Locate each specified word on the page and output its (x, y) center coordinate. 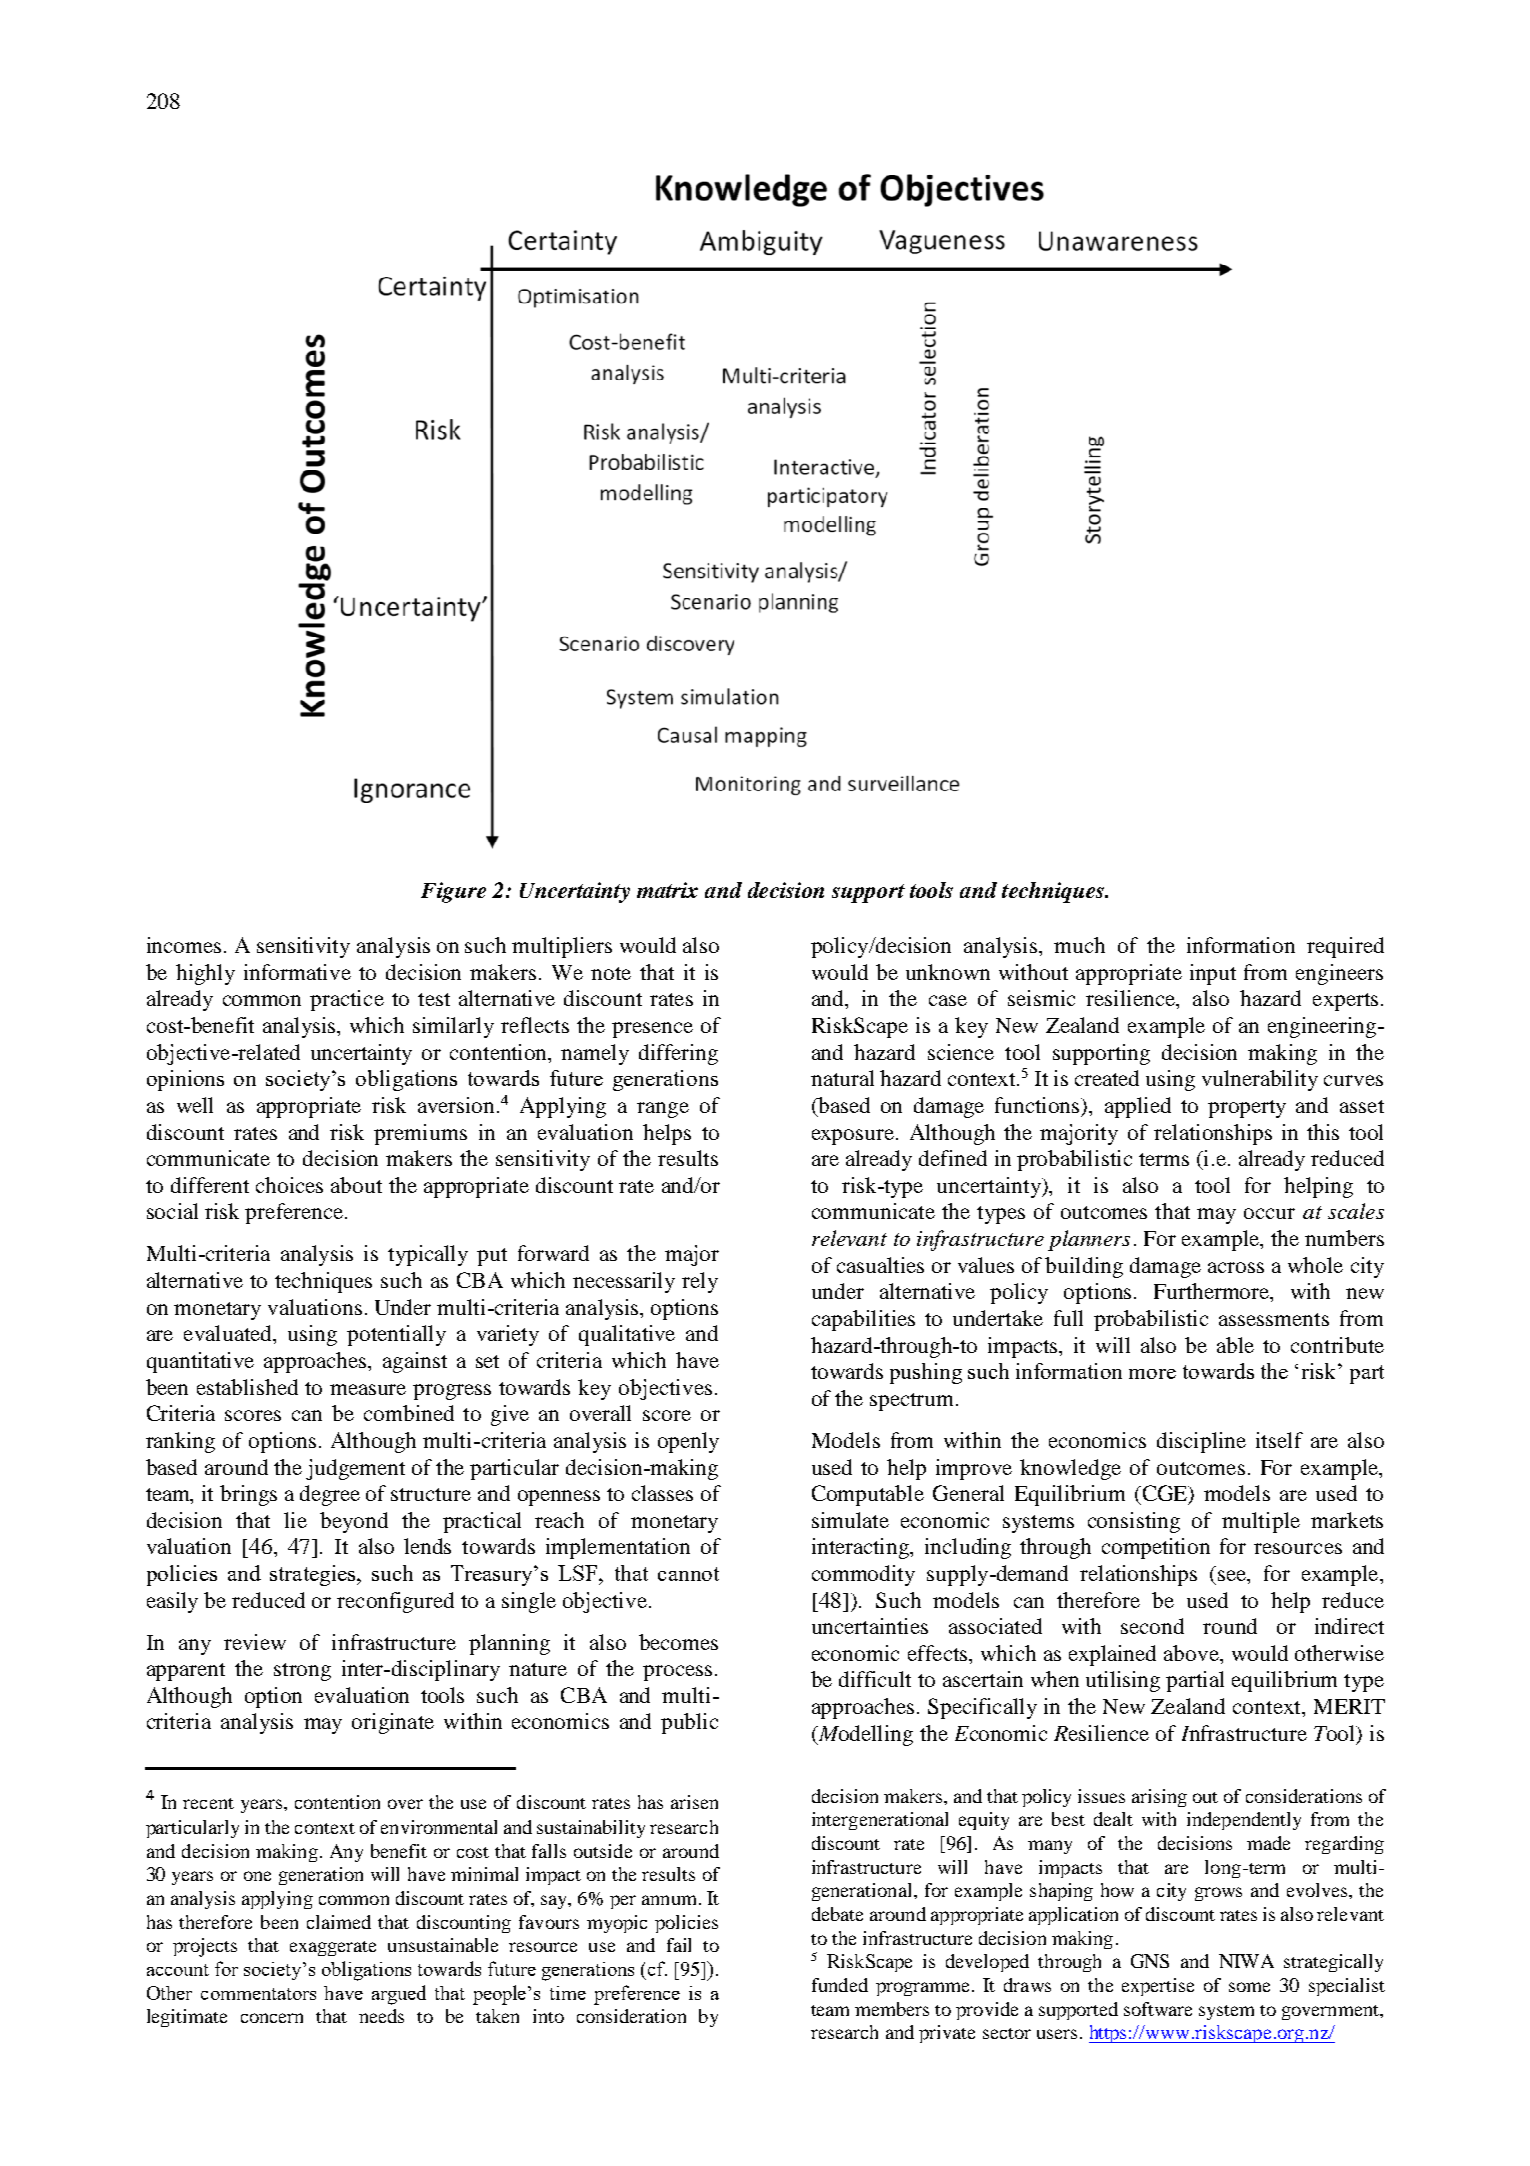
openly (688, 1442)
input (1213, 974)
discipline (1201, 1442)
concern (272, 2018)
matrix (667, 890)
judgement (355, 1469)
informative (297, 972)
